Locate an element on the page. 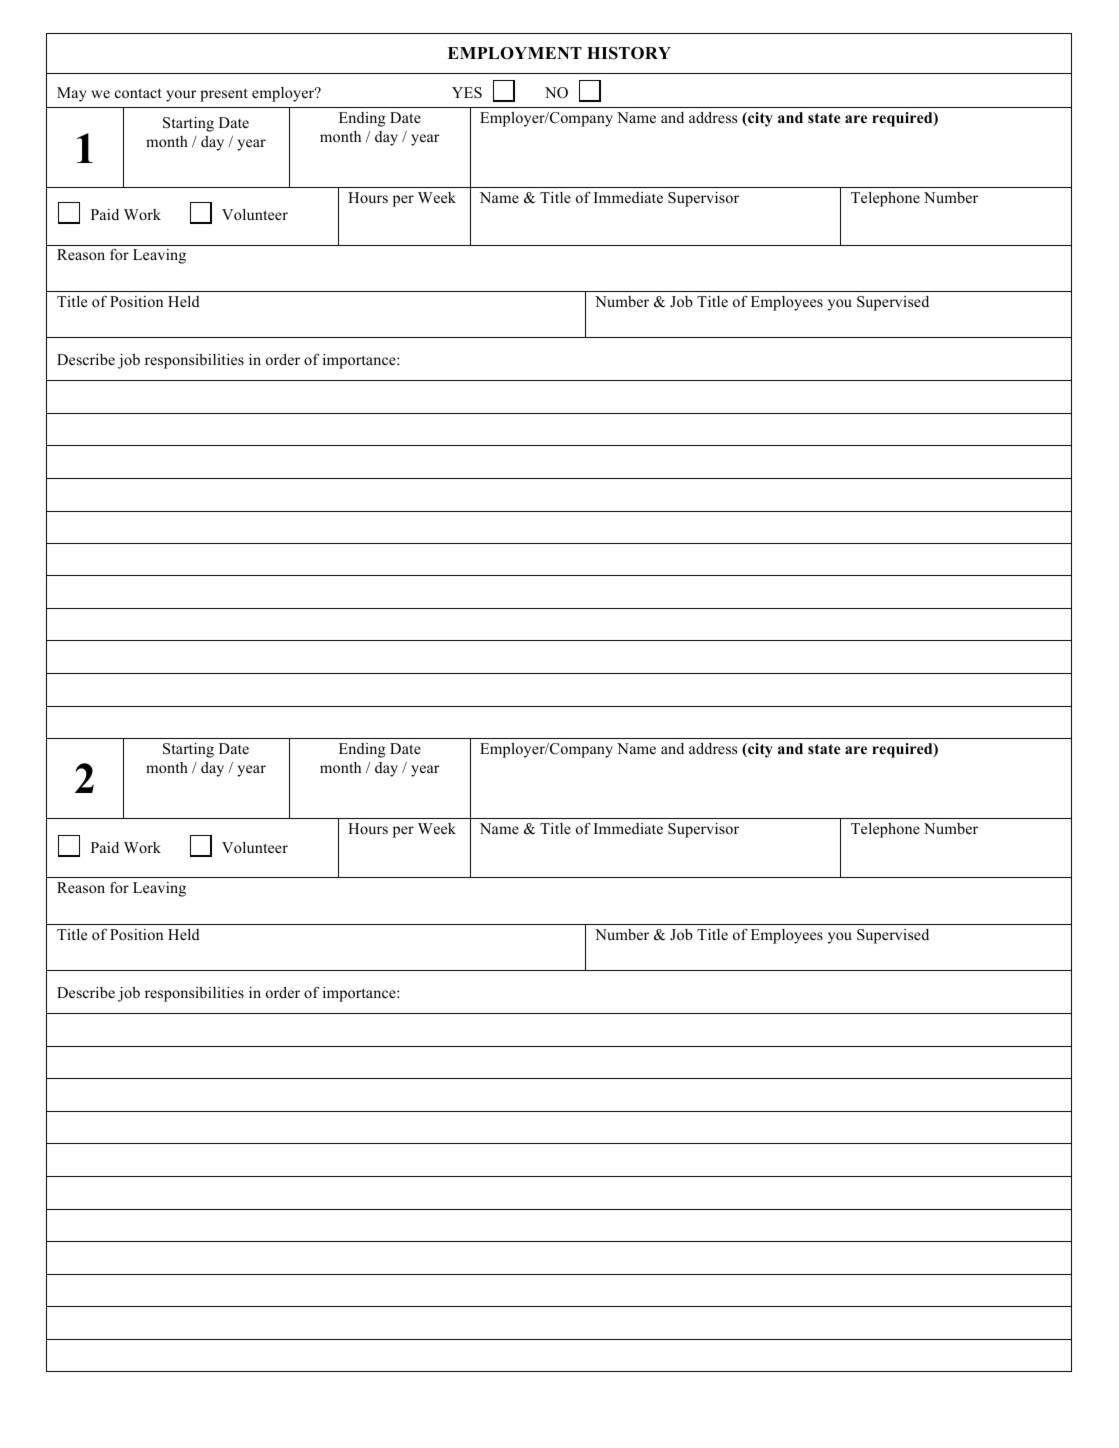  your is located at coordinates (181, 96).
